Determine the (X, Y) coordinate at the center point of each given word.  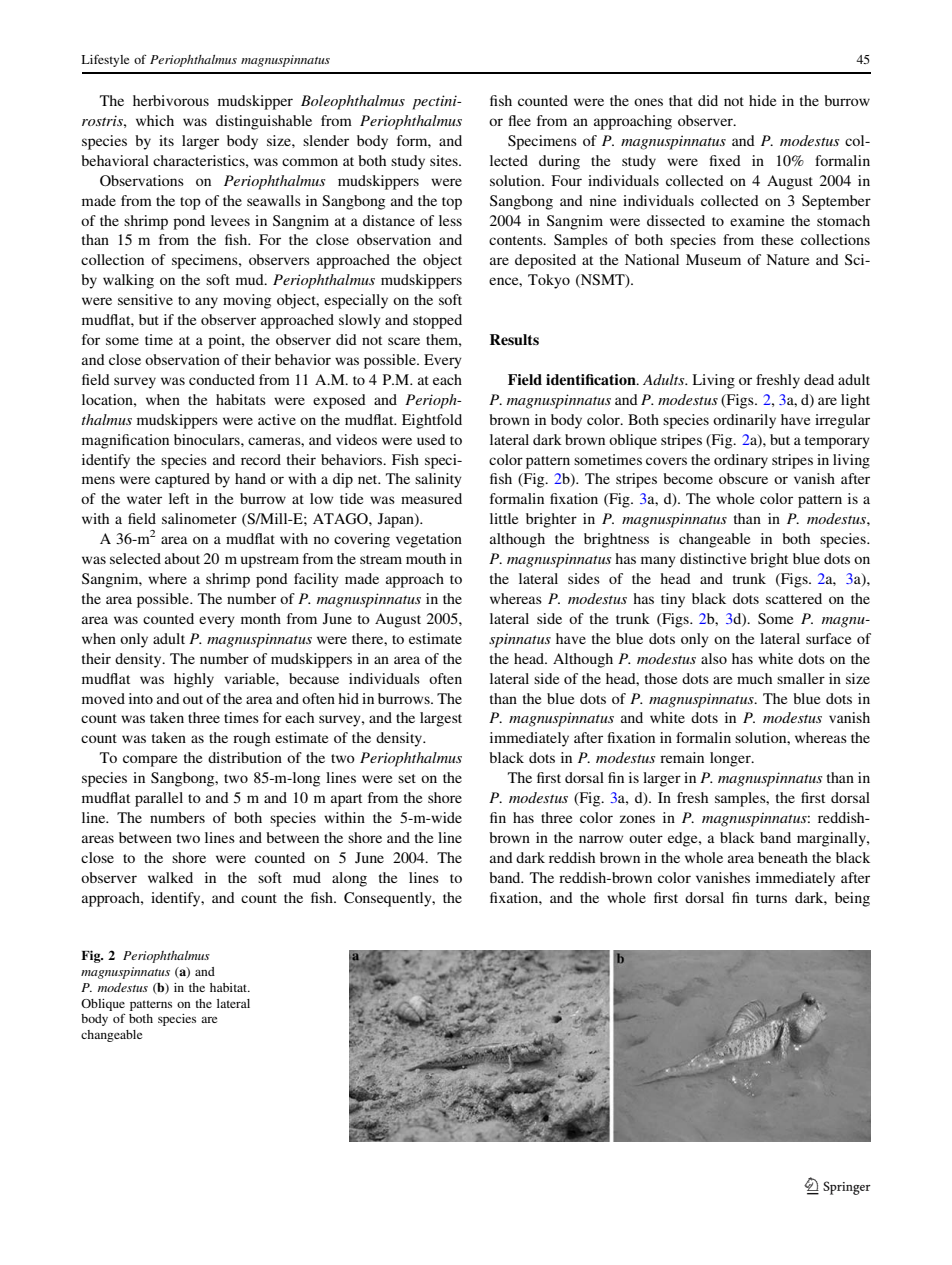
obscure (743, 478)
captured (182, 480)
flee (520, 120)
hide (762, 100)
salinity (438, 480)
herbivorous (171, 100)
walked (170, 877)
